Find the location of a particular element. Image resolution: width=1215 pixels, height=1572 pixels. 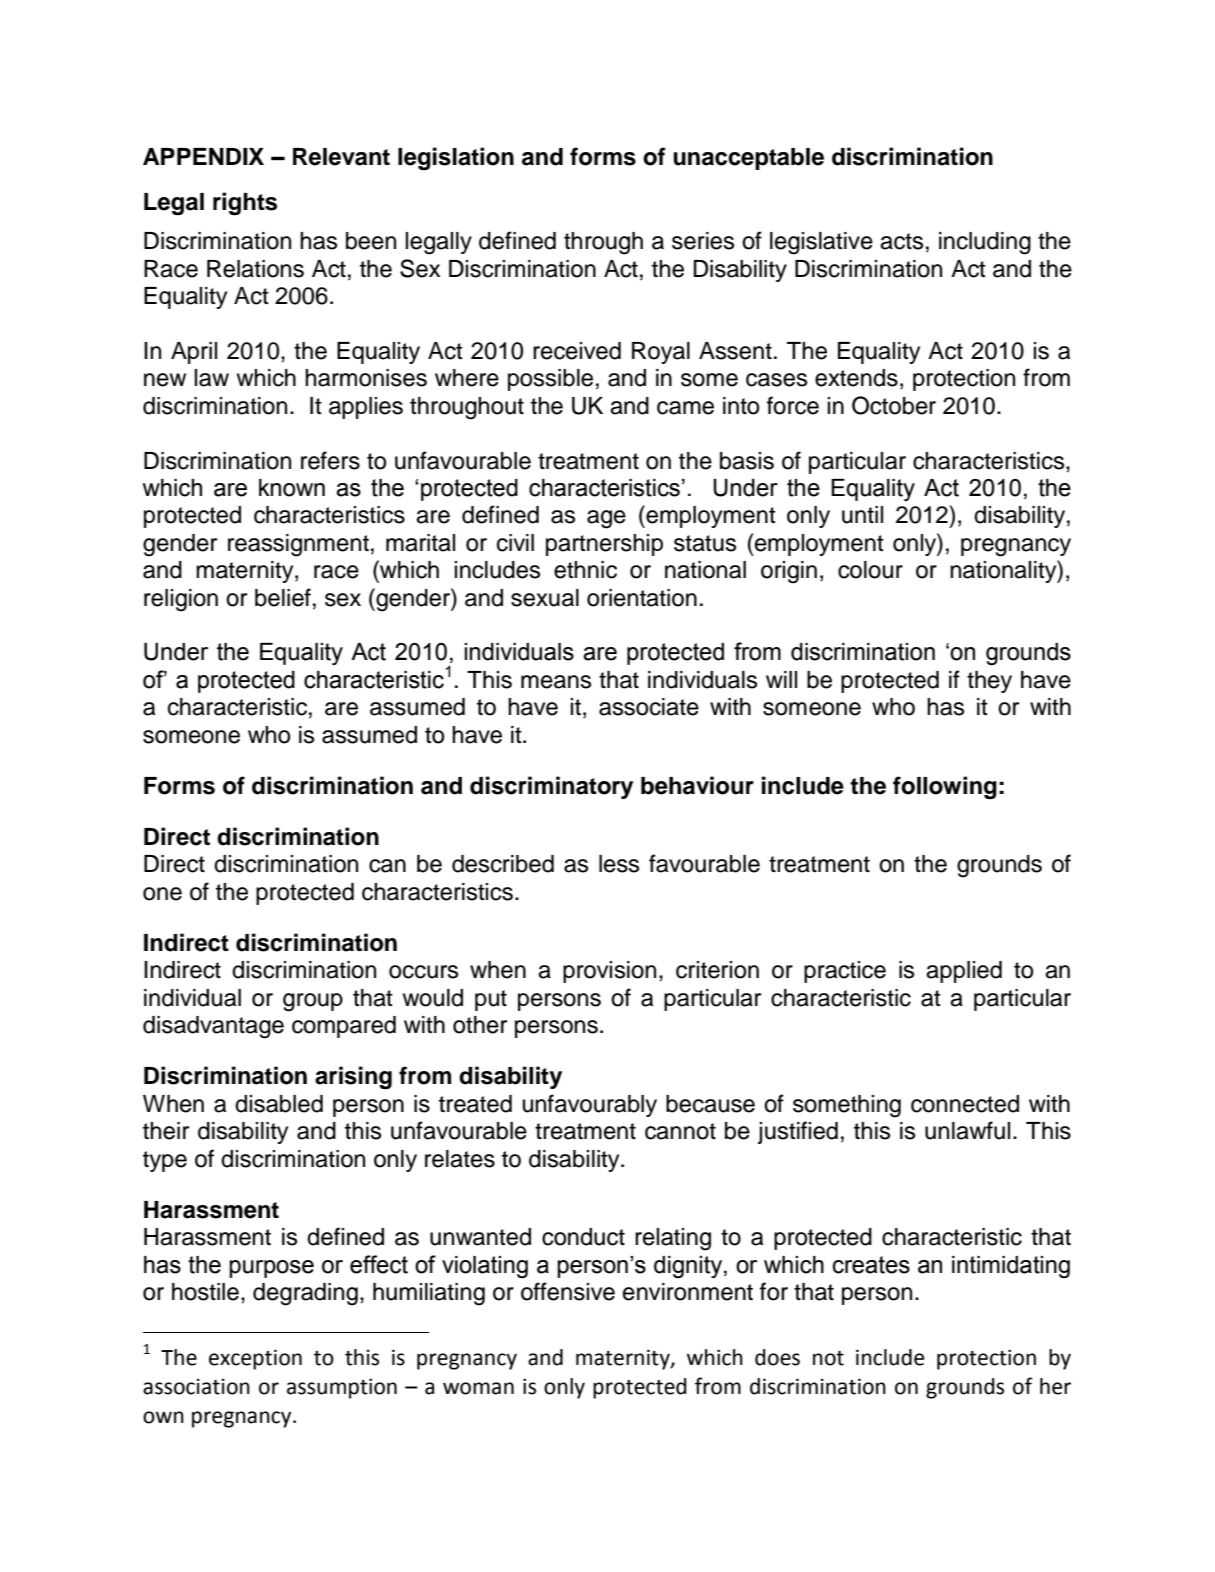

refers is located at coordinates (330, 460).
